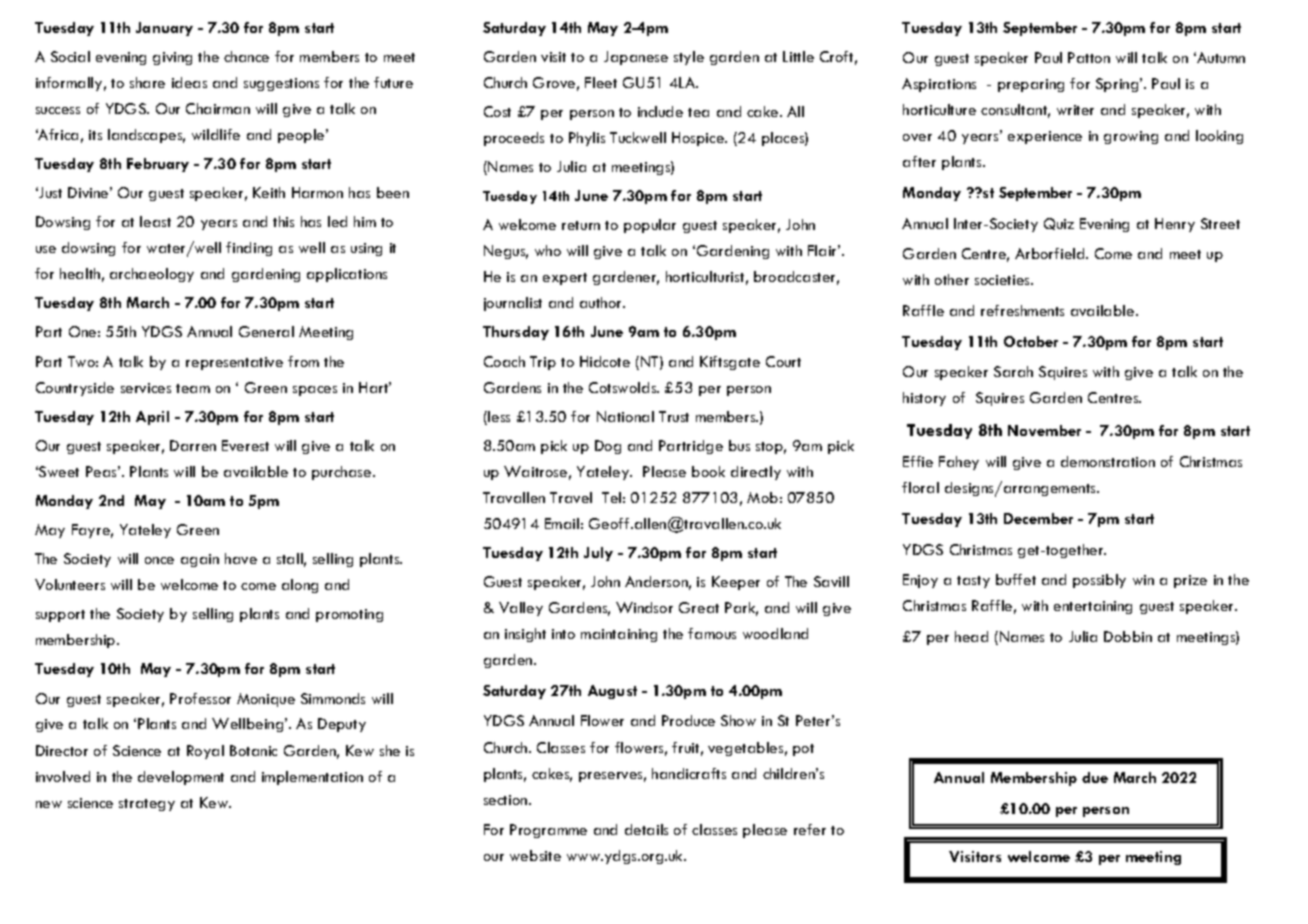 The width and height of the screenshot is (1308, 924). What do you see at coordinates (200, 560) in the screenshot?
I see `again` at bounding box center [200, 560].
